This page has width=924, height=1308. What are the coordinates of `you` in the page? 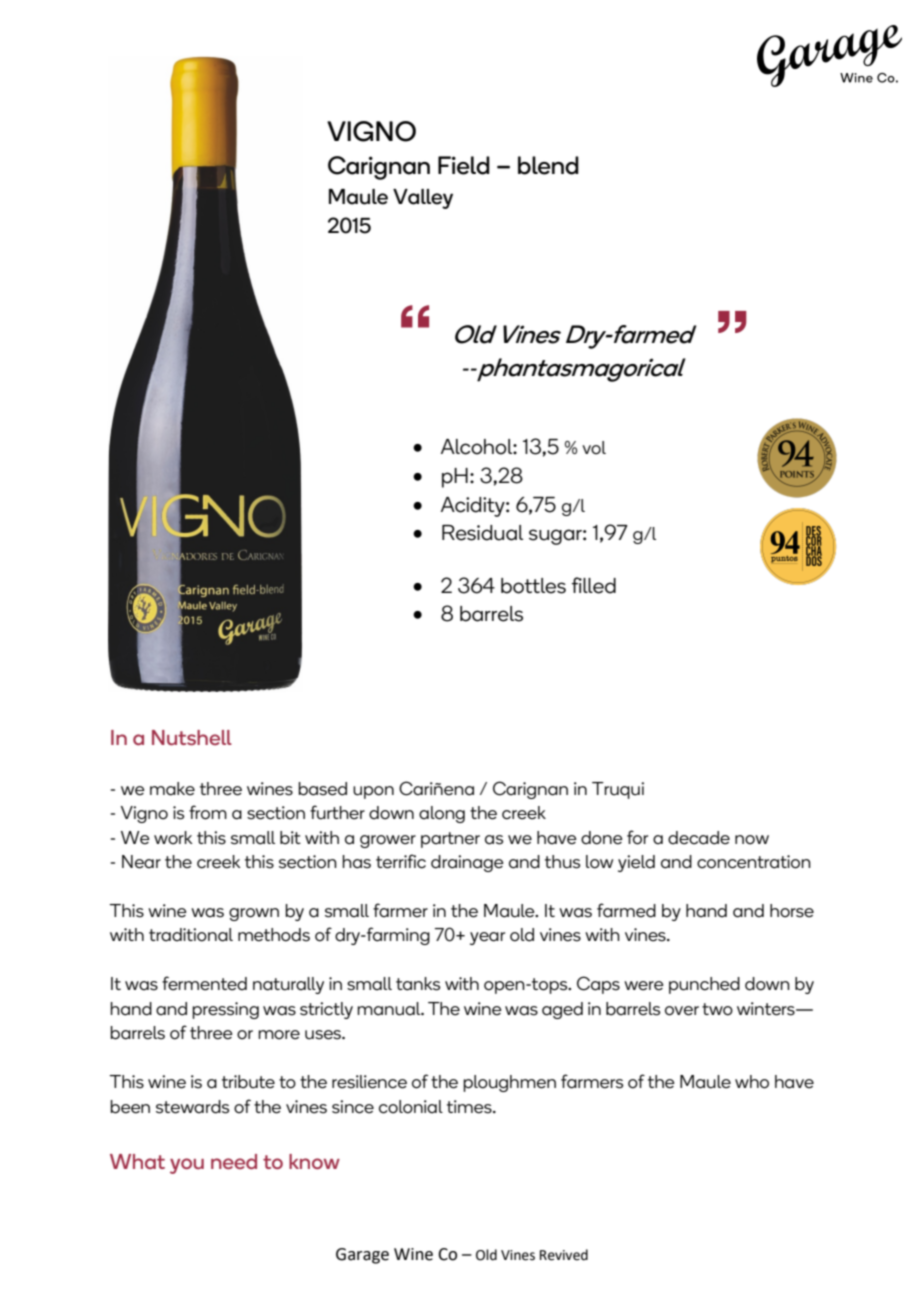 It's located at (187, 1166).
